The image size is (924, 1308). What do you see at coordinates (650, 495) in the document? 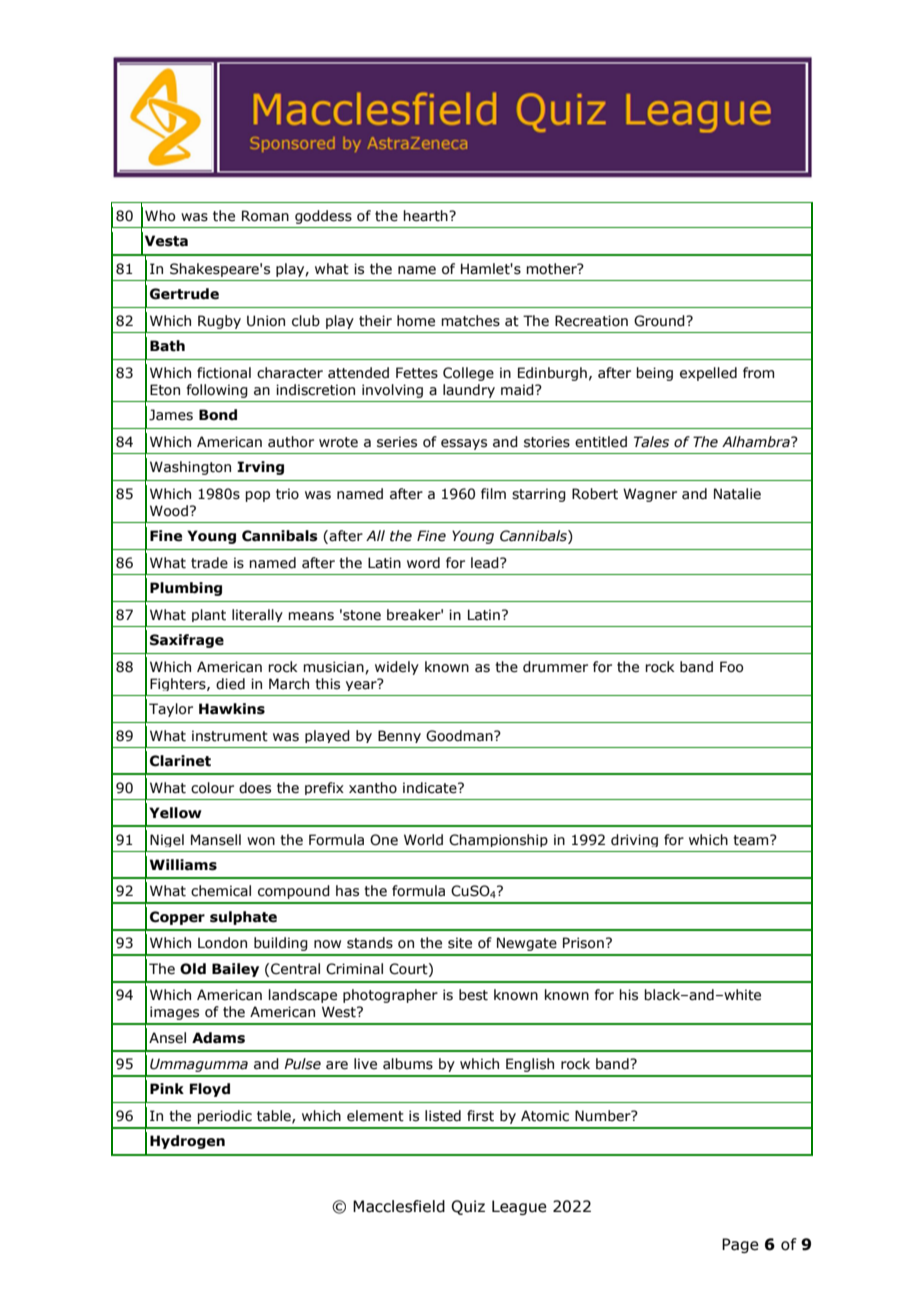
I see `Wagner` at bounding box center [650, 495].
